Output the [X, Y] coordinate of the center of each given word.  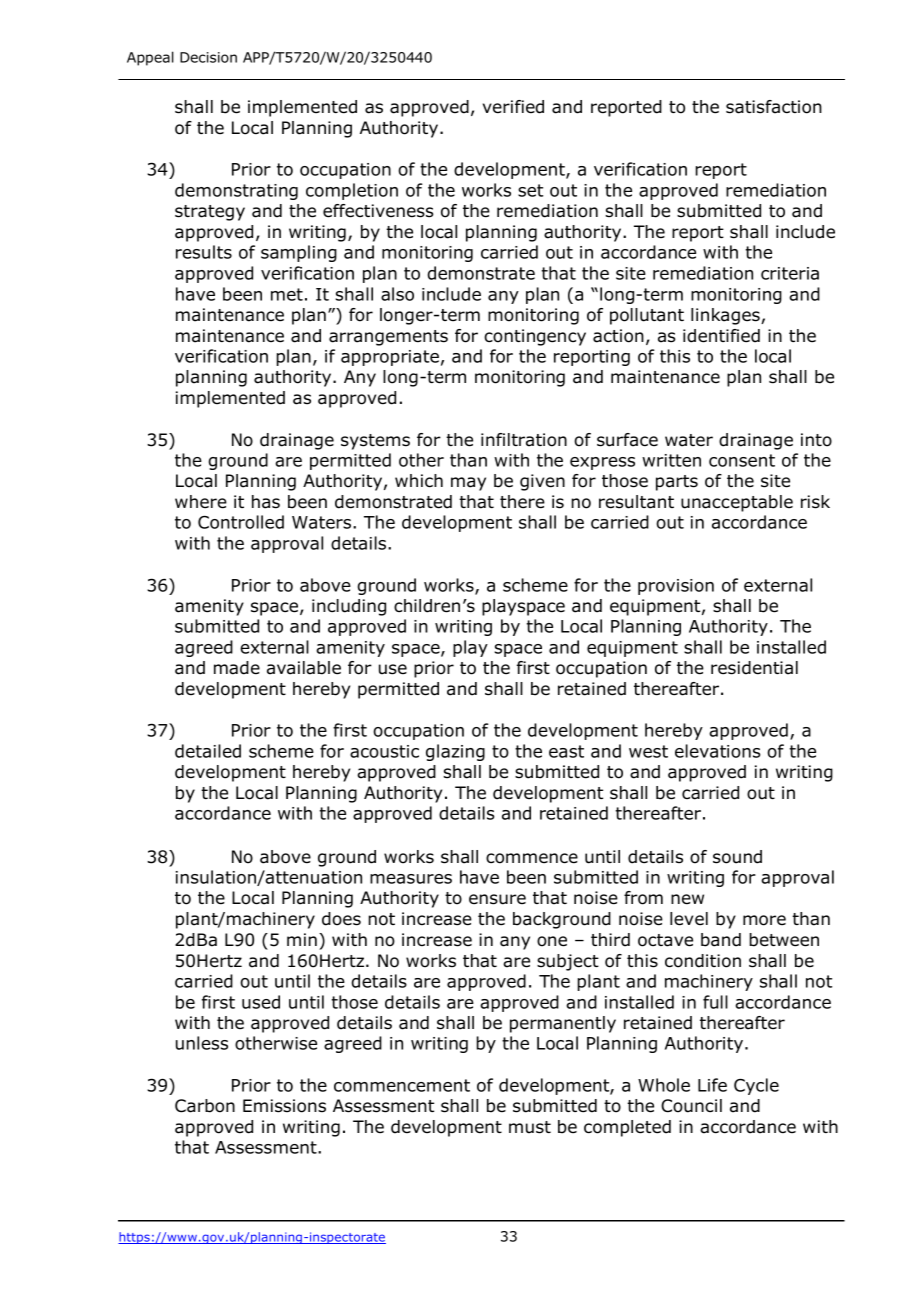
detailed [208, 751]
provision [676, 587]
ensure [497, 899]
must [530, 1127]
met [287, 294]
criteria [790, 273]
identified [721, 336]
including [349, 607]
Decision [208, 57]
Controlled [241, 522]
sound [737, 857]
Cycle [756, 1086]
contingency [535, 337]
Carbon [205, 1106]
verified [513, 107]
